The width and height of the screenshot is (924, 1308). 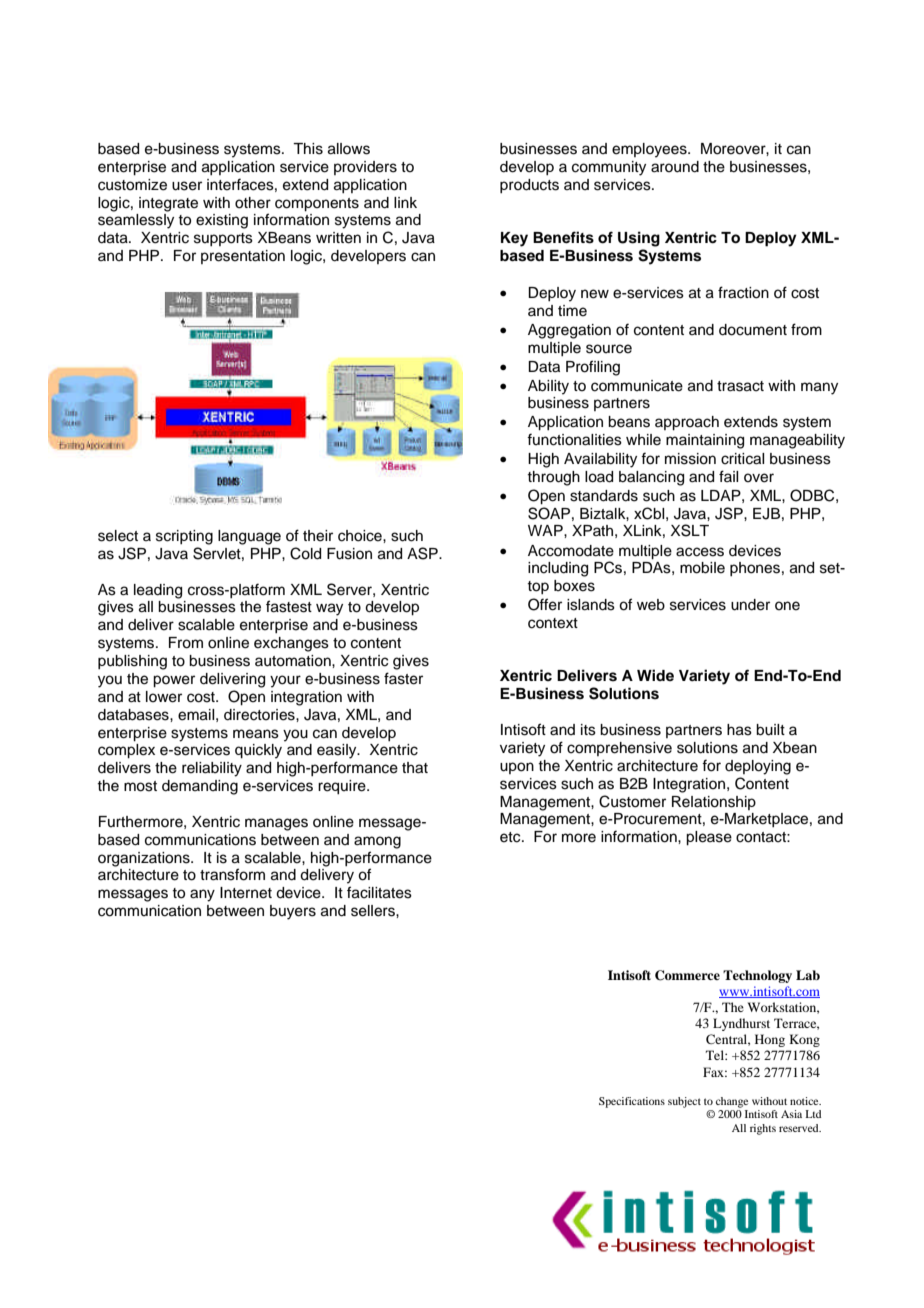 What do you see at coordinates (187, 186) in the screenshot?
I see `user` at bounding box center [187, 186].
